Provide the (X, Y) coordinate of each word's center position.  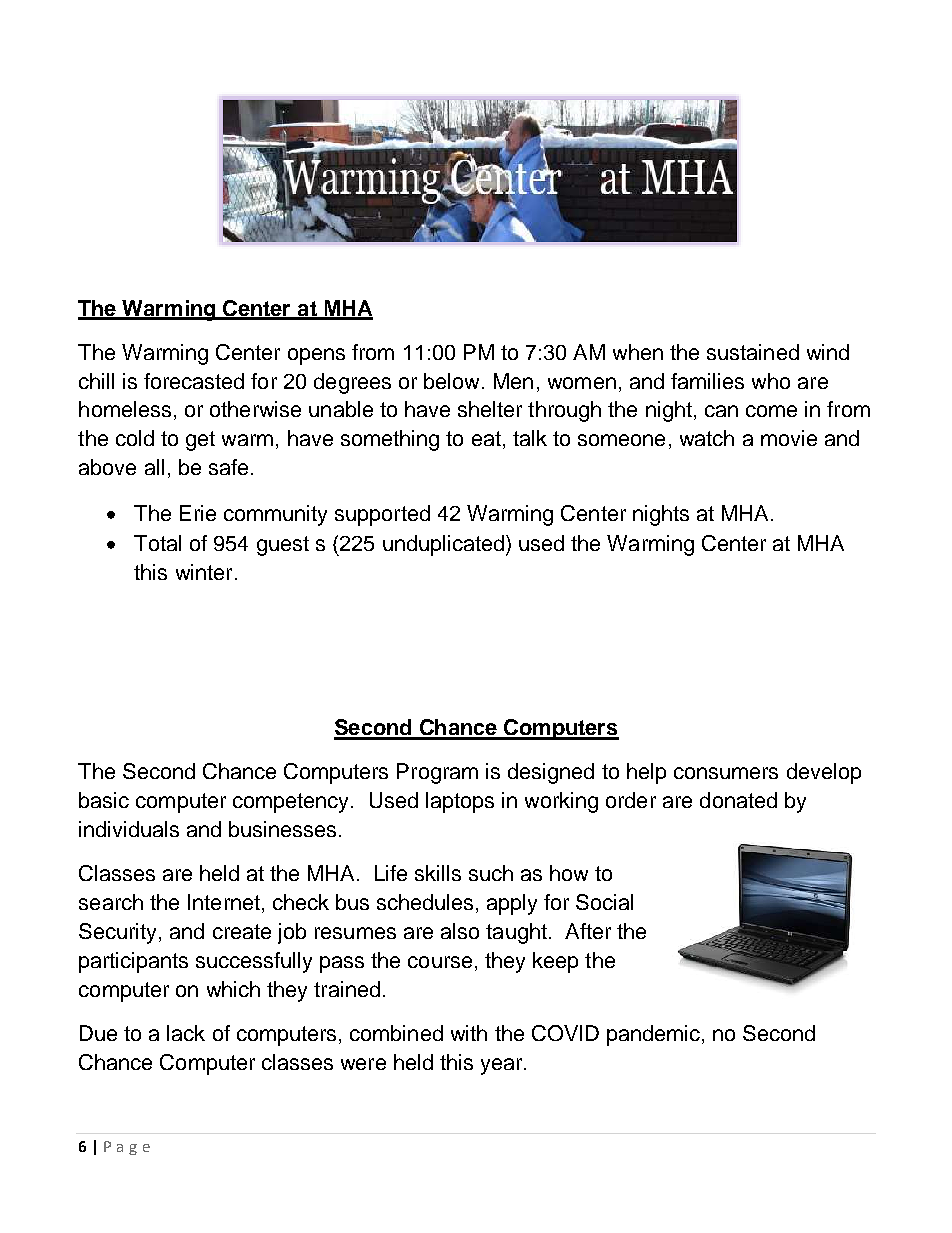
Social (604, 902)
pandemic (653, 1035)
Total (157, 543)
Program (437, 773)
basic (104, 800)
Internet (224, 902)
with (469, 1033)
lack (186, 1033)
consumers (726, 773)
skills (438, 873)
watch (707, 438)
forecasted (194, 381)
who (771, 381)
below (451, 381)
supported (382, 515)
